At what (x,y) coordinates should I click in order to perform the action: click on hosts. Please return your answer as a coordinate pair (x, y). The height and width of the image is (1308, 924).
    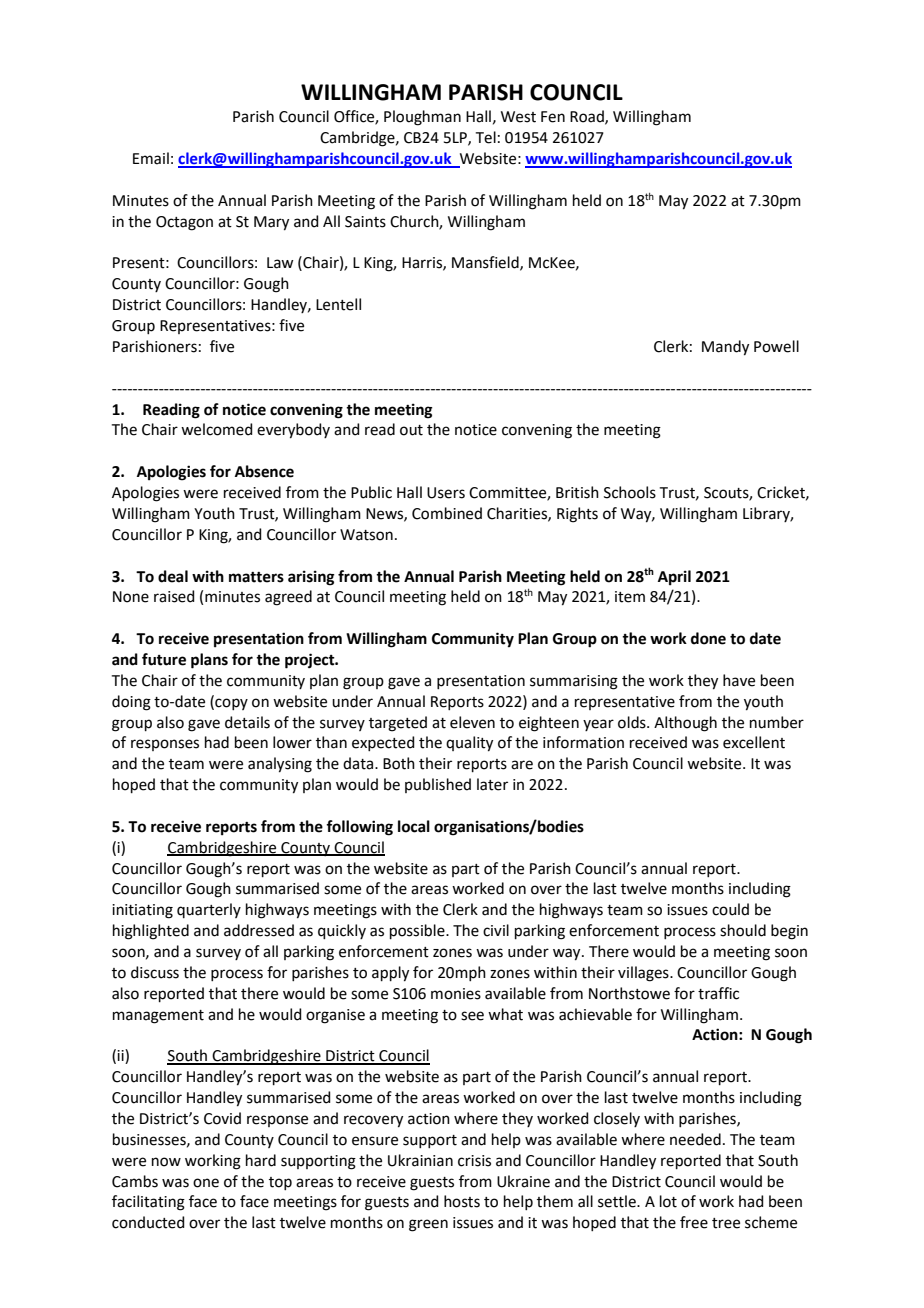
    Looking at the image, I should click on (462, 1201).
